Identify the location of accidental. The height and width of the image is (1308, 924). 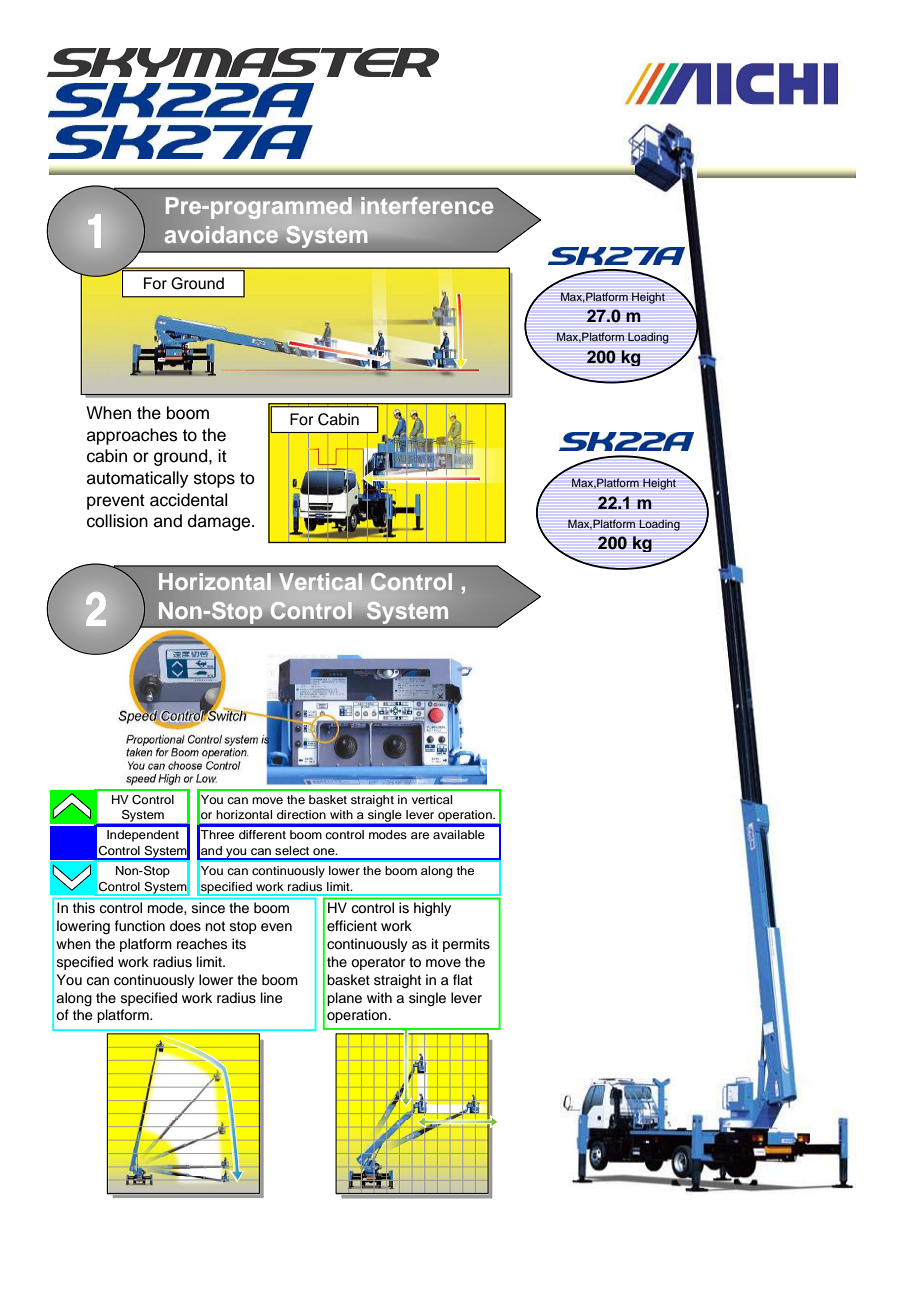
(188, 500).
